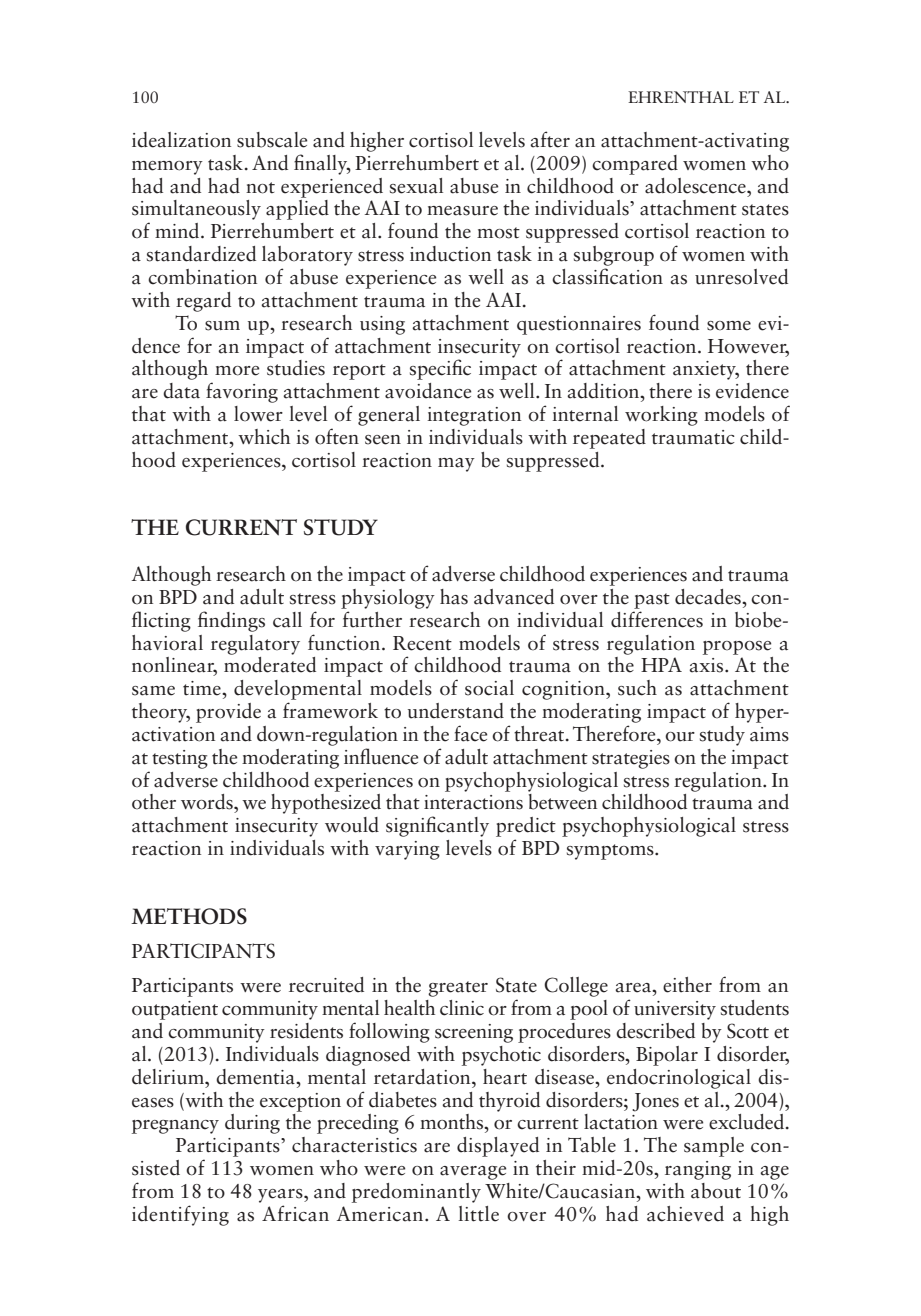  I want to click on adolescence, so click(696, 186).
